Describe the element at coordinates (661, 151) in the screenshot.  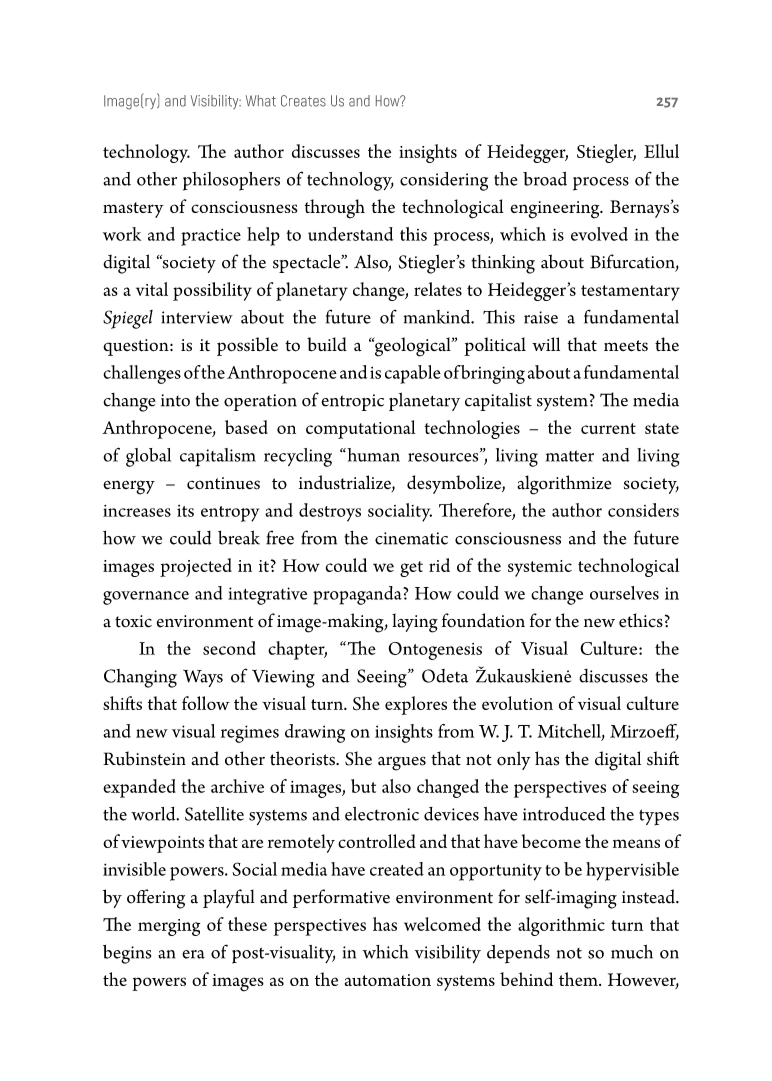
I see `Ellul` at that location.
